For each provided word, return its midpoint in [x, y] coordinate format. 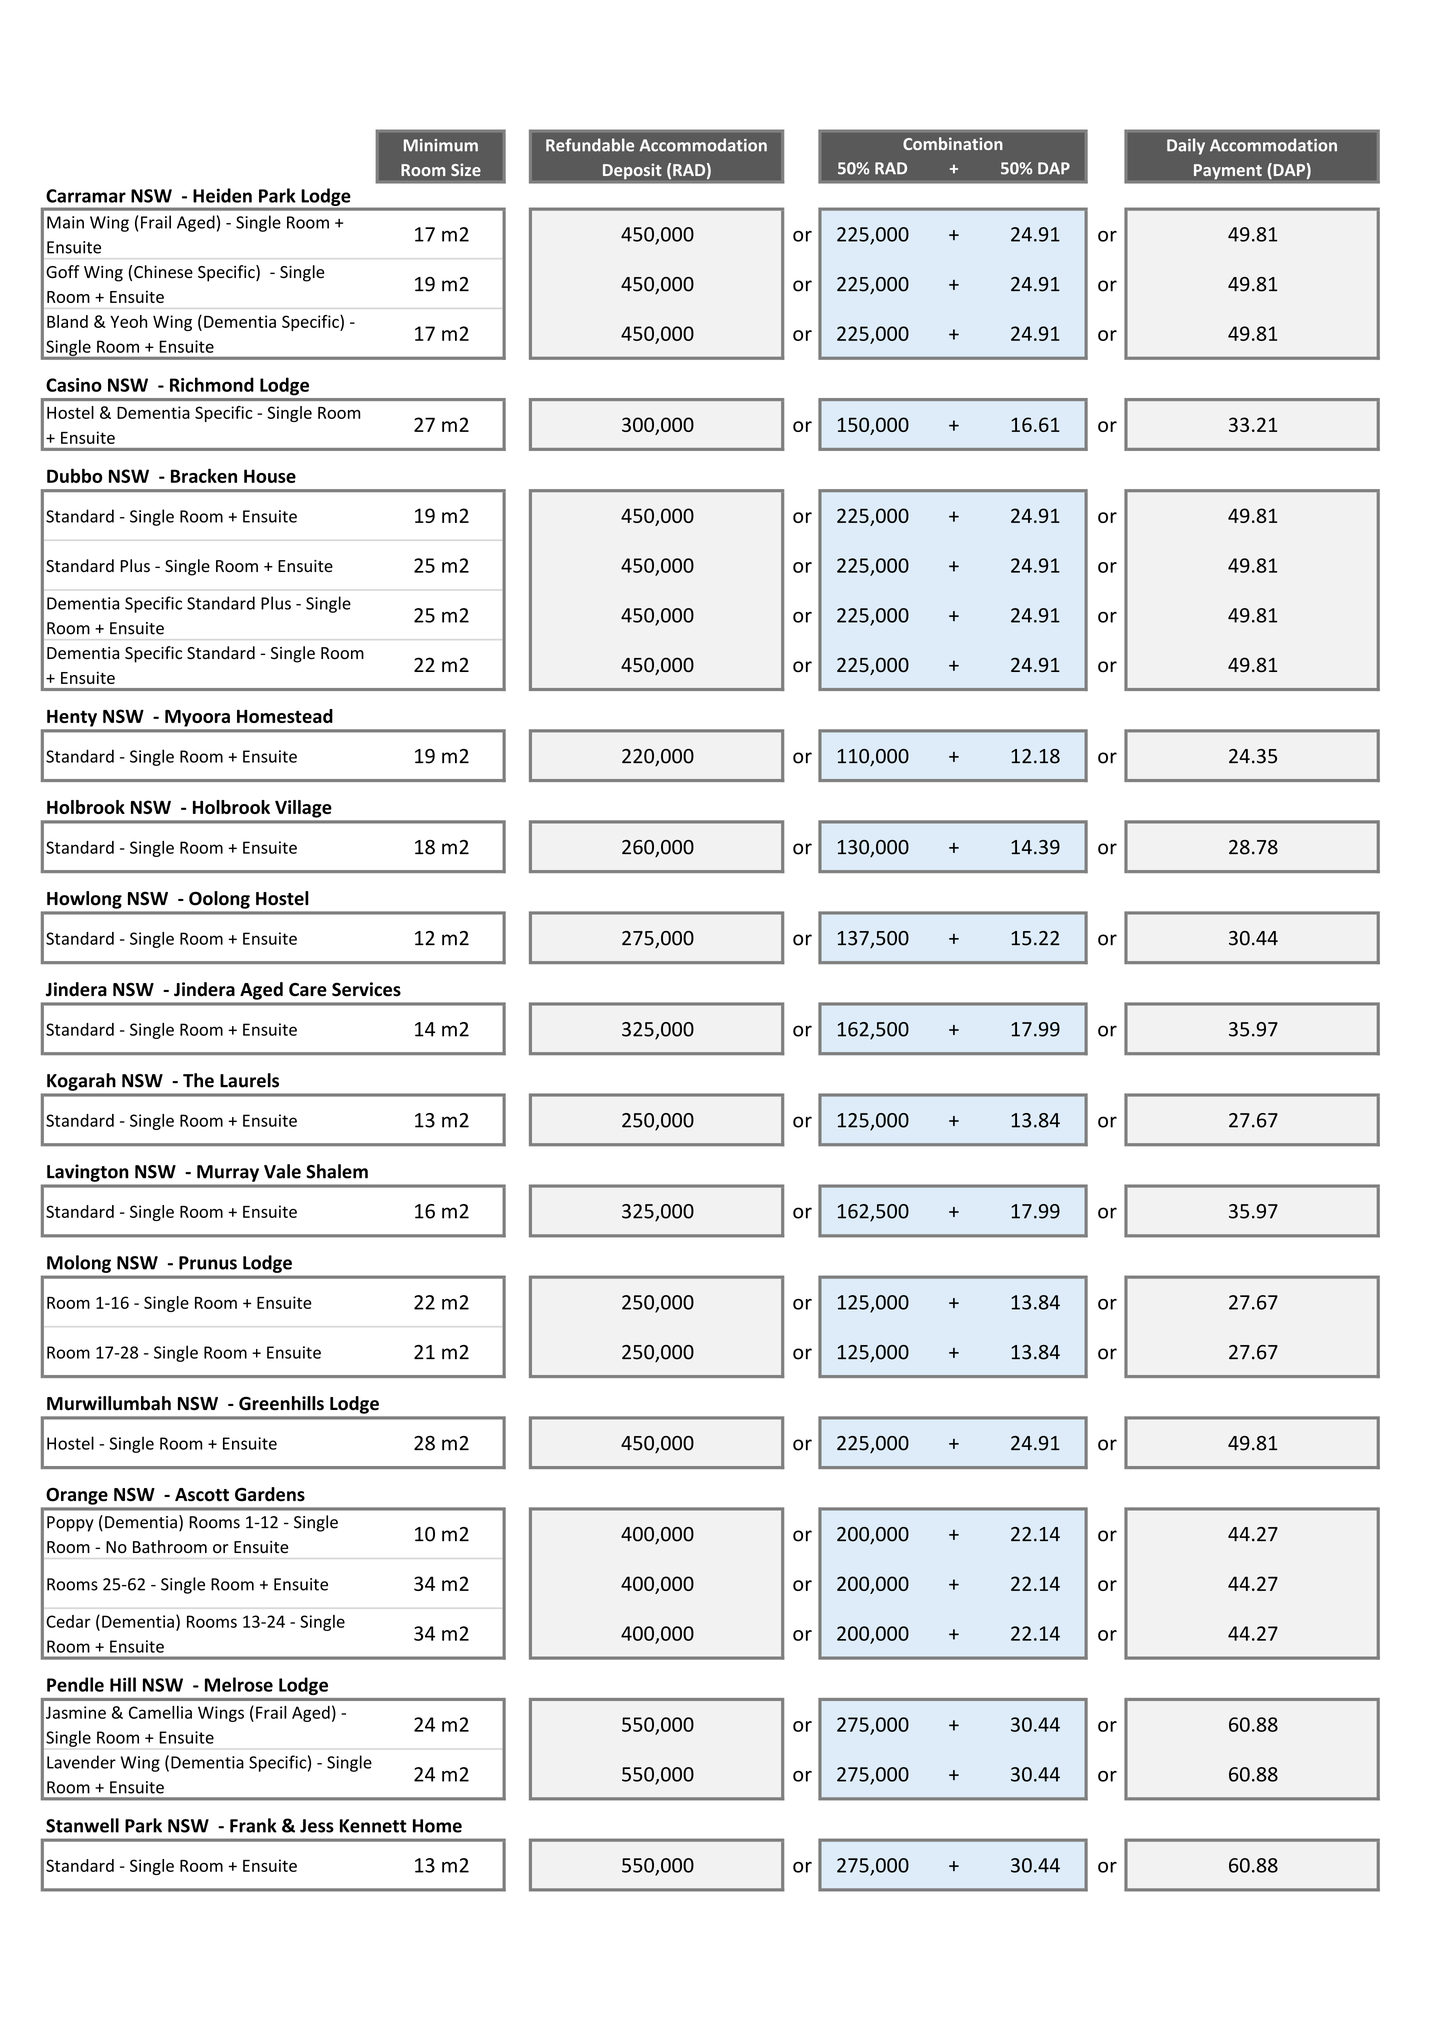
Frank [253, 1825]
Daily [1186, 146]
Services [366, 989]
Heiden [222, 195]
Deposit [632, 171]
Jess [317, 1826]
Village [303, 809]
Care [308, 990]
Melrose [239, 1684]
